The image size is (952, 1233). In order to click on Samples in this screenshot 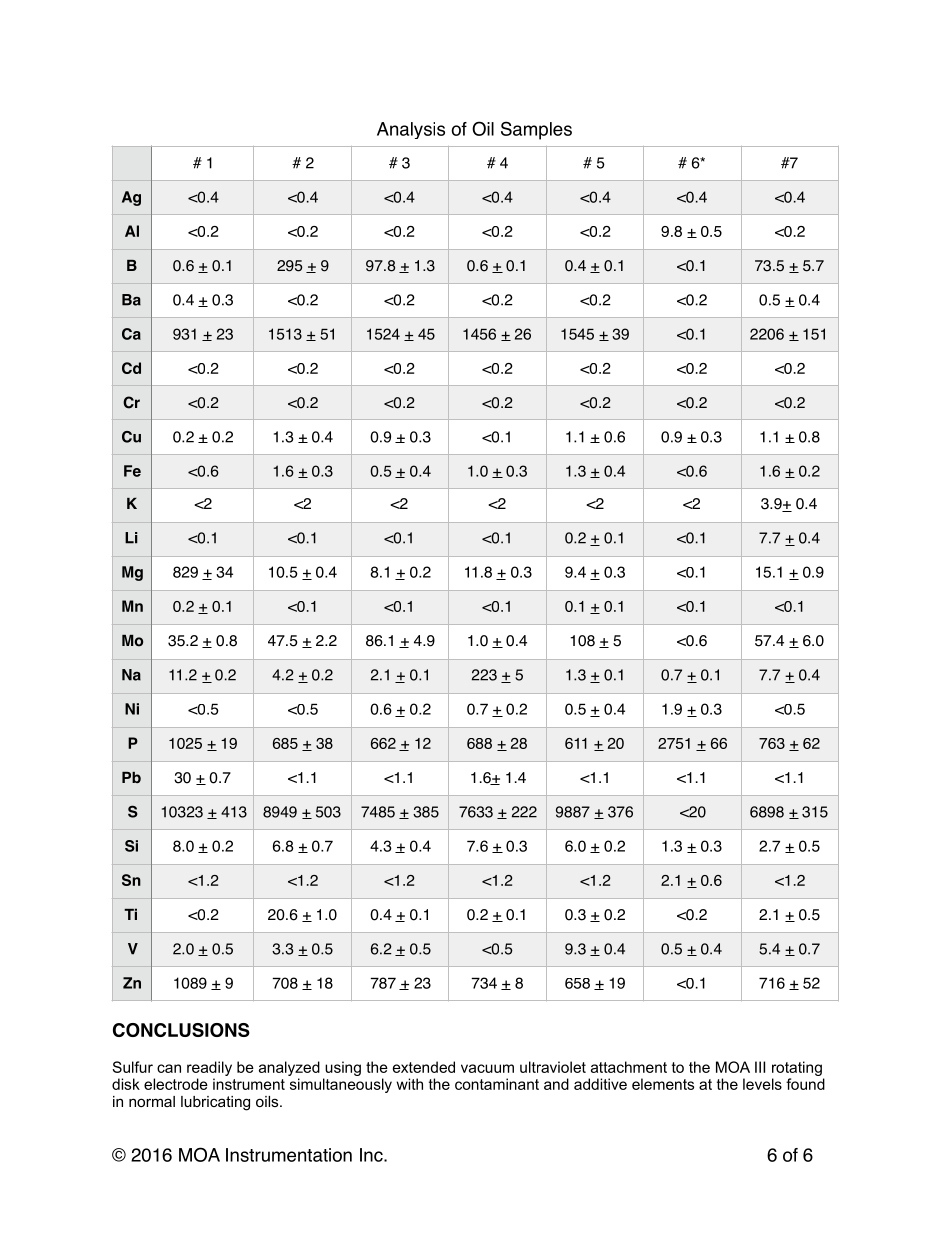, I will do `click(536, 130)`.
